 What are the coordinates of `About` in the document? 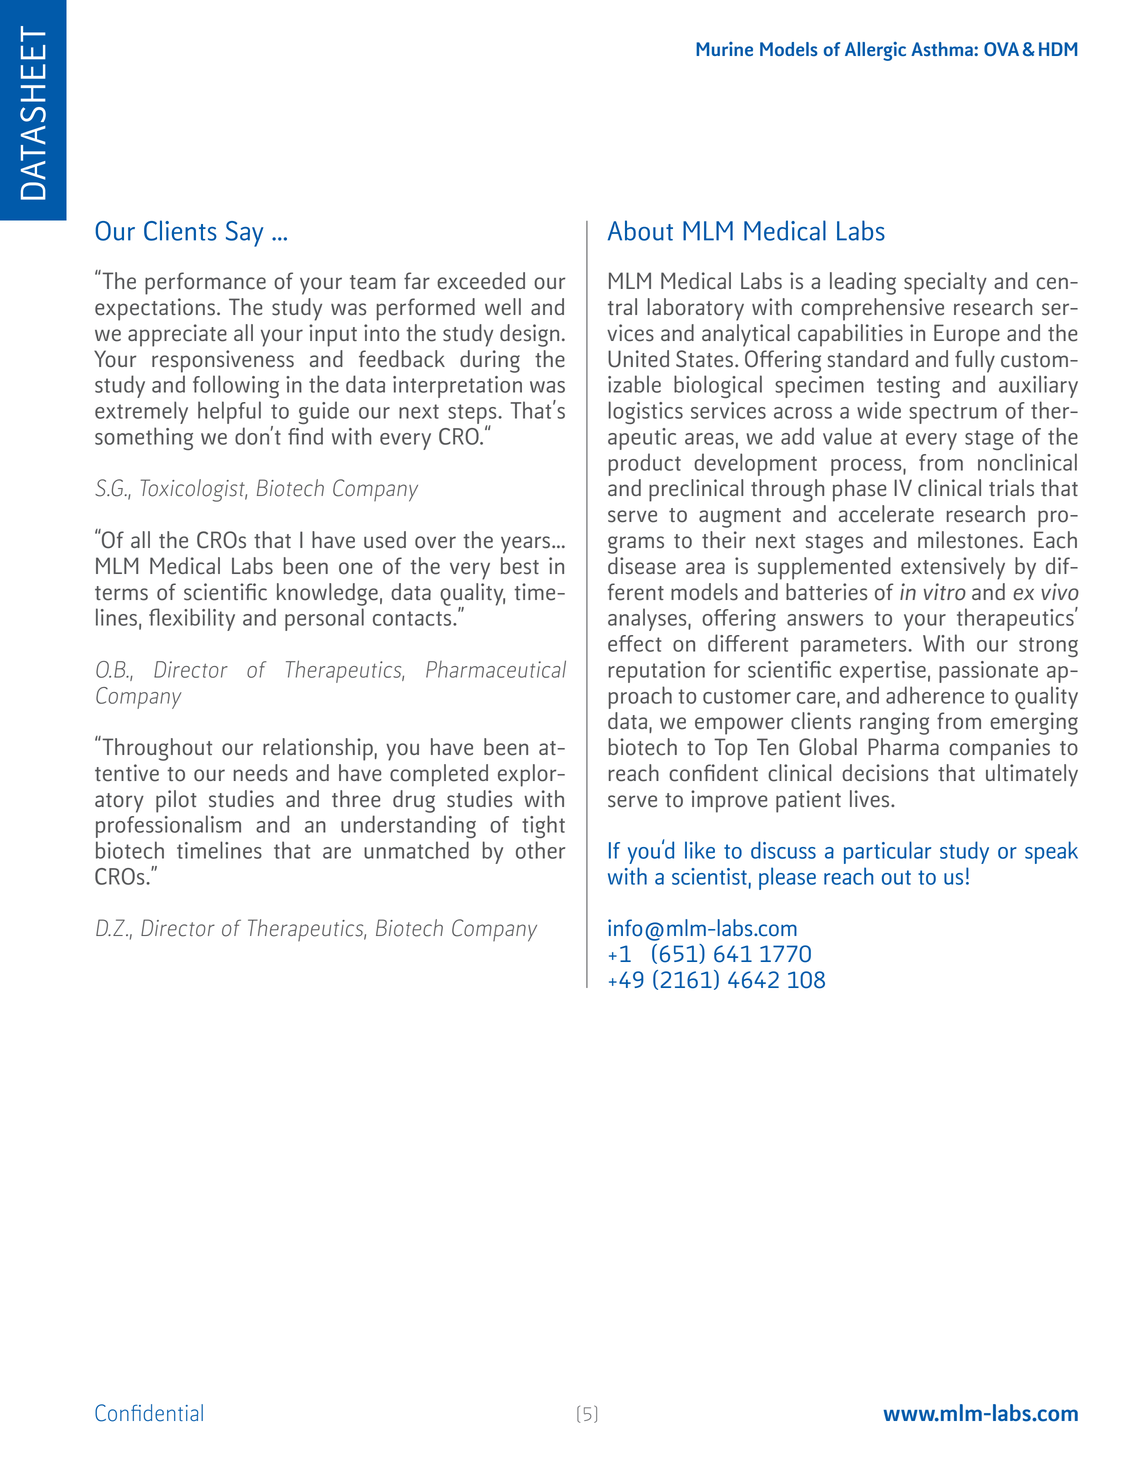 It's located at (640, 230).
